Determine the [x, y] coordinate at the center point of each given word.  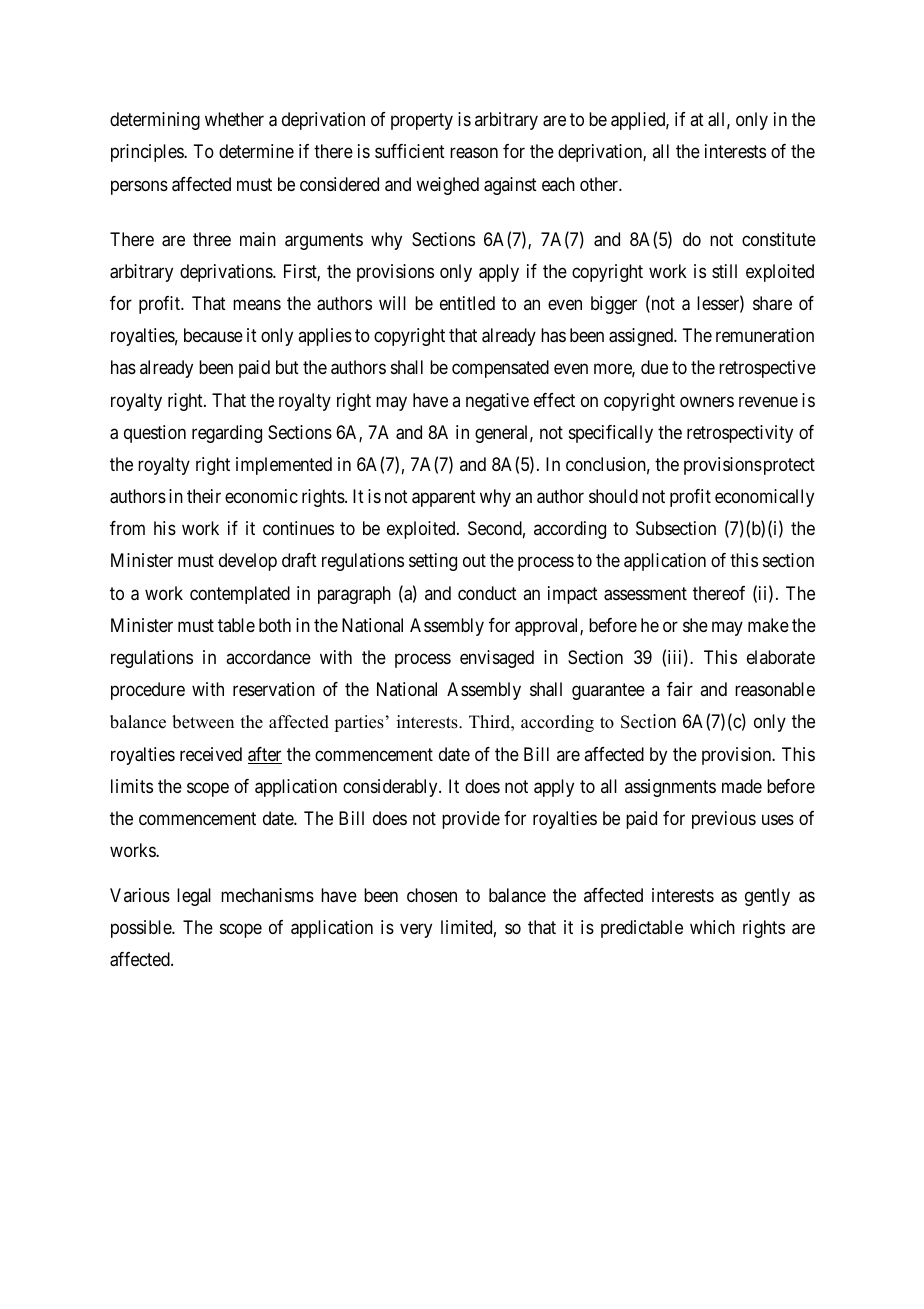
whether [234, 119]
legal [194, 897]
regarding [227, 434]
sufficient [410, 151]
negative [497, 402]
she [695, 625]
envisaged [497, 659]
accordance [268, 657]
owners [707, 401]
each [558, 184]
